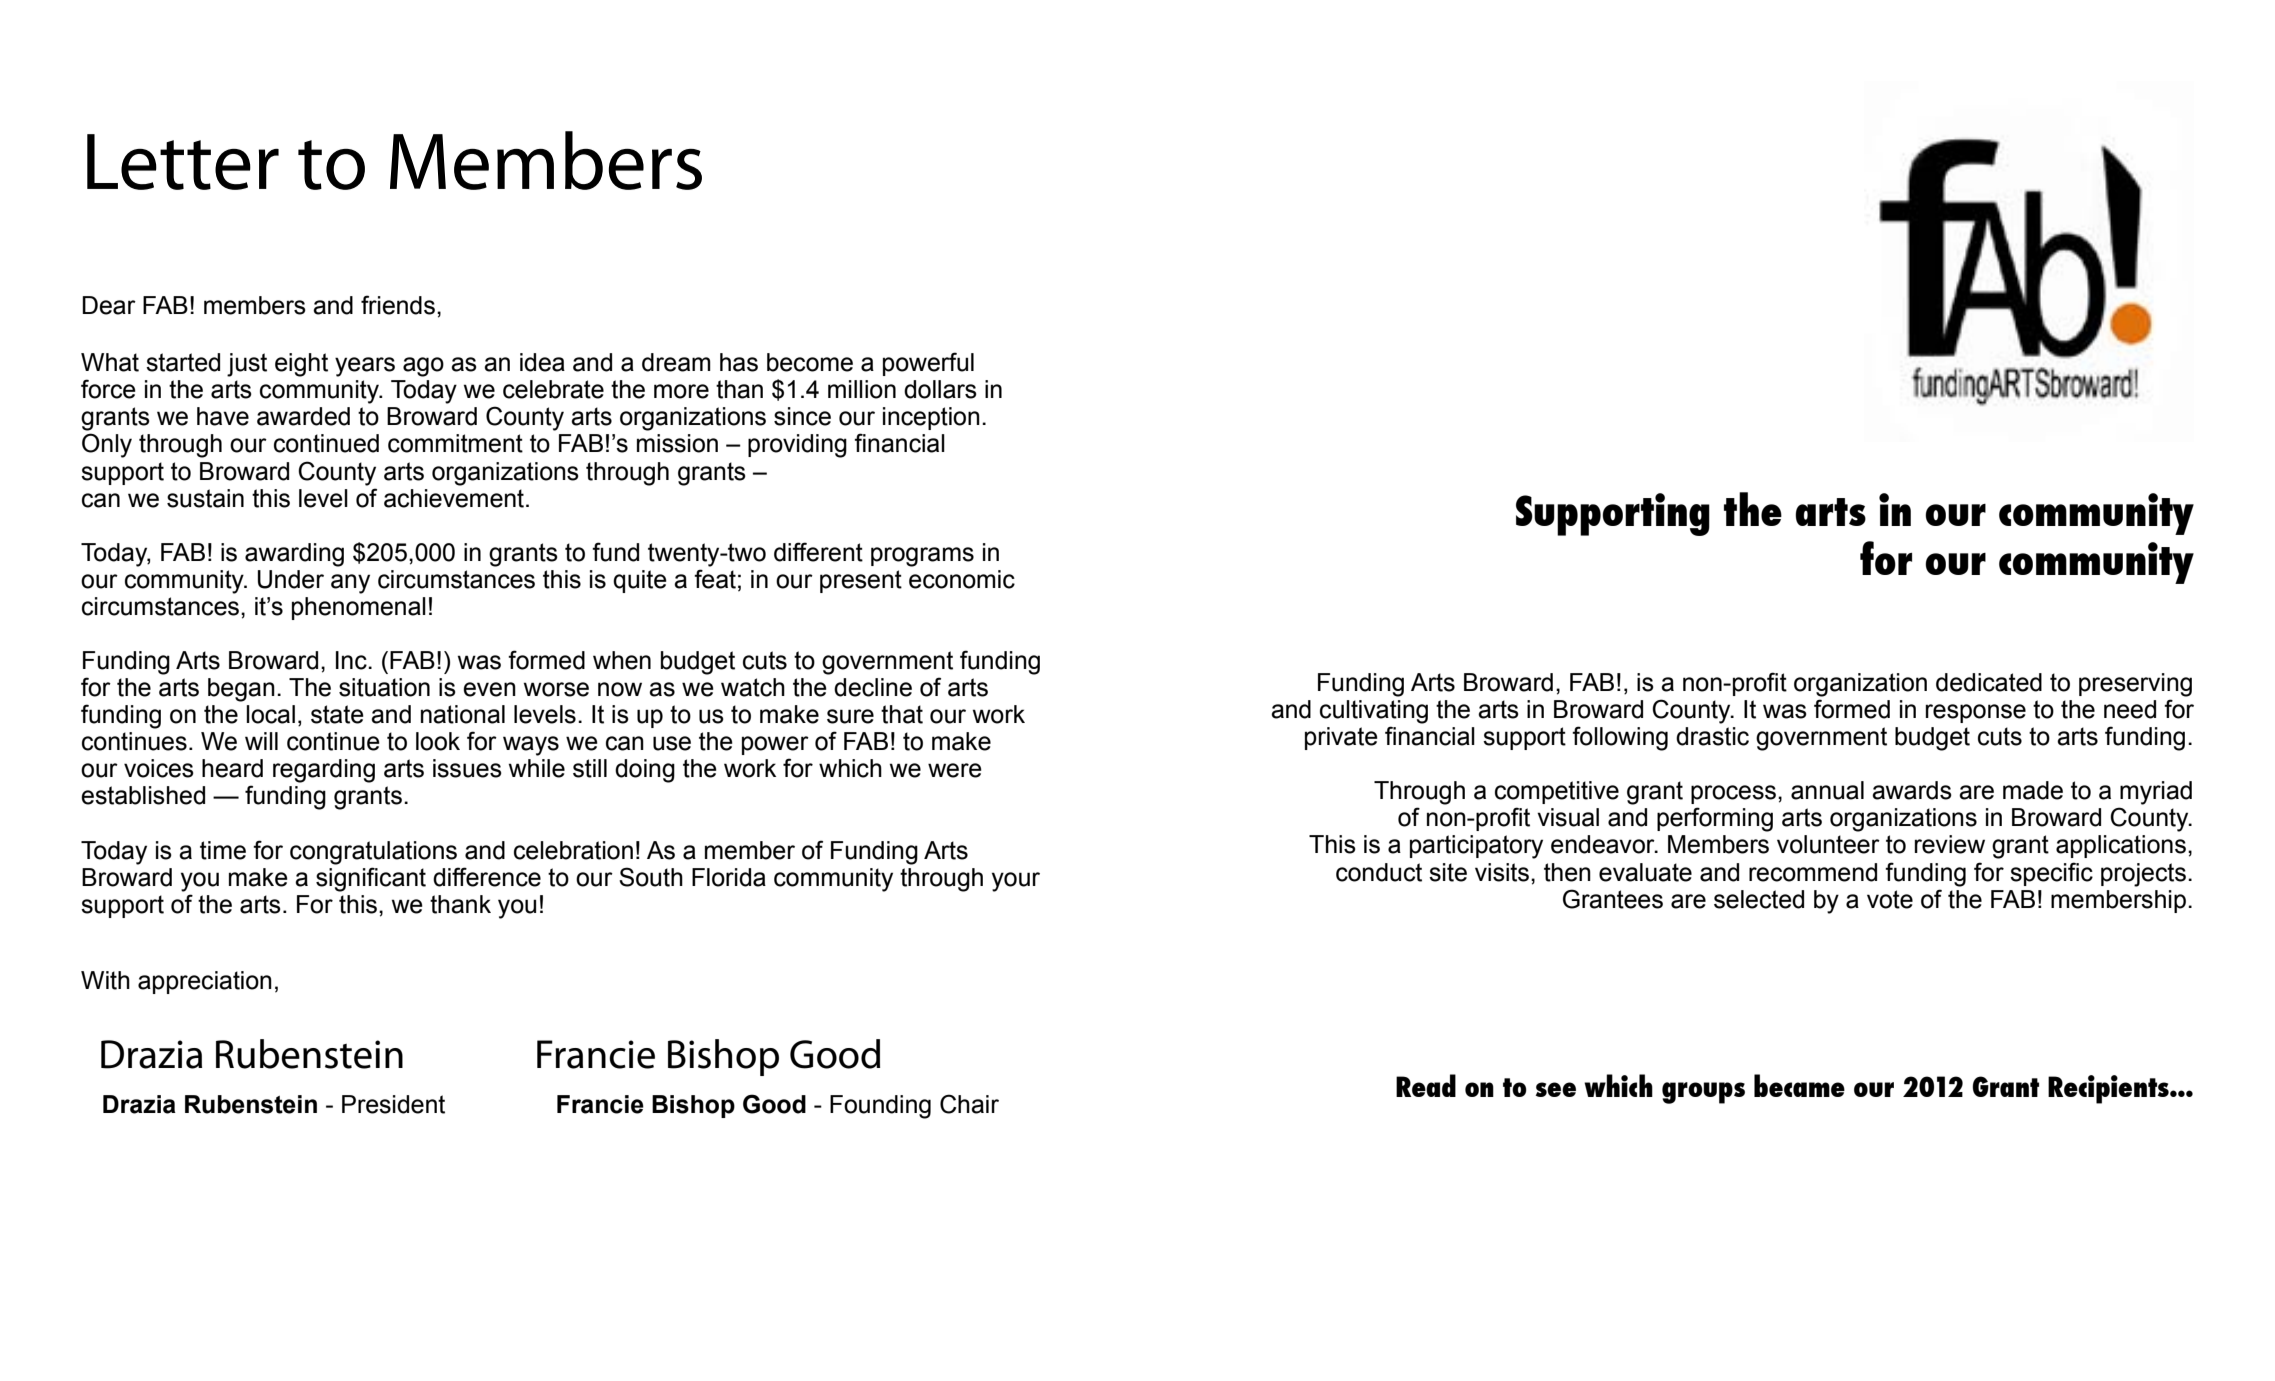 Image resolution: width=2275 pixels, height=1381 pixels. I want to click on dollars, so click(940, 389).
